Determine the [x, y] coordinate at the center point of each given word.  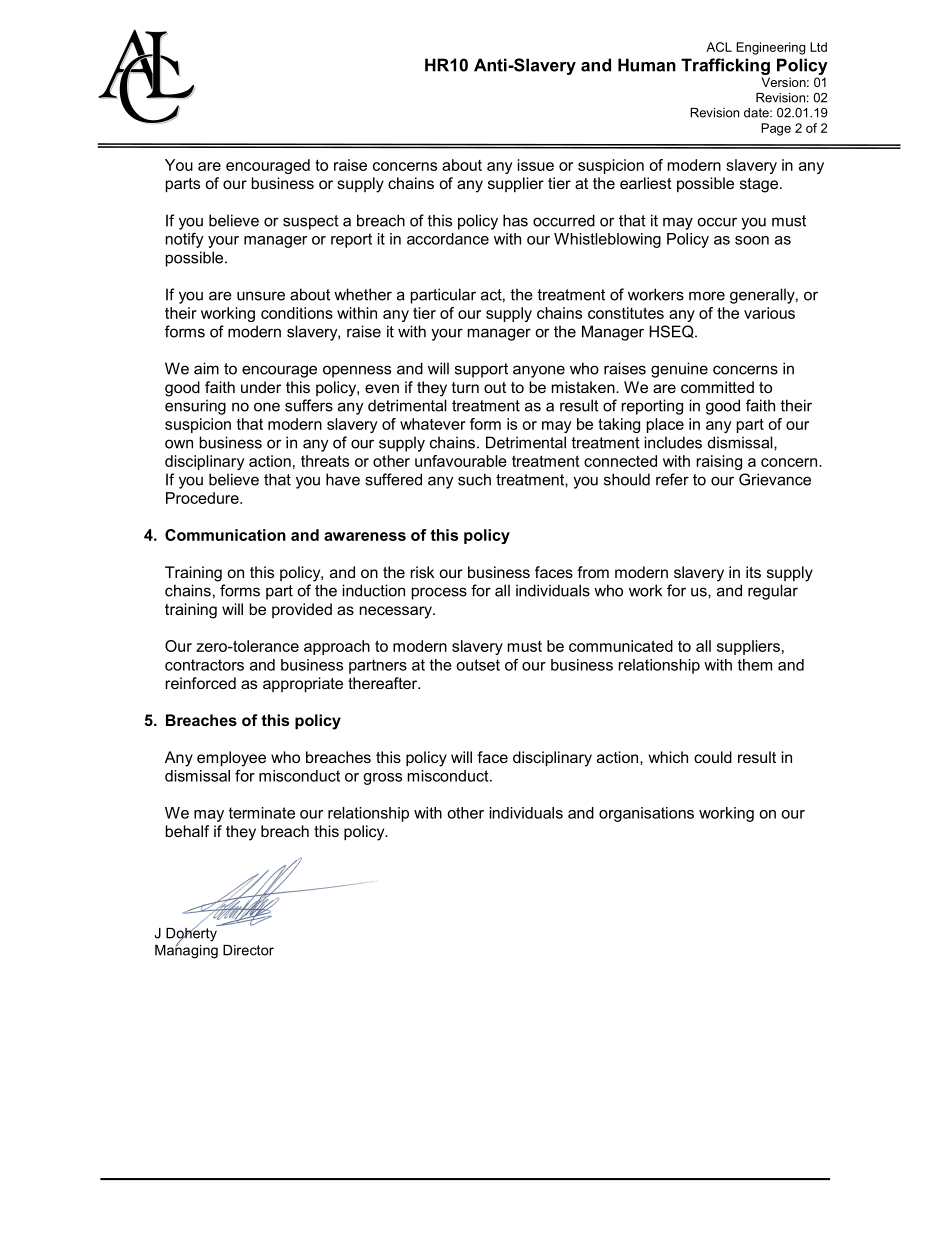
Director [248, 950]
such [474, 479]
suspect [311, 222]
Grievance [775, 479]
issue [536, 165]
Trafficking [725, 66]
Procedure [203, 498]
